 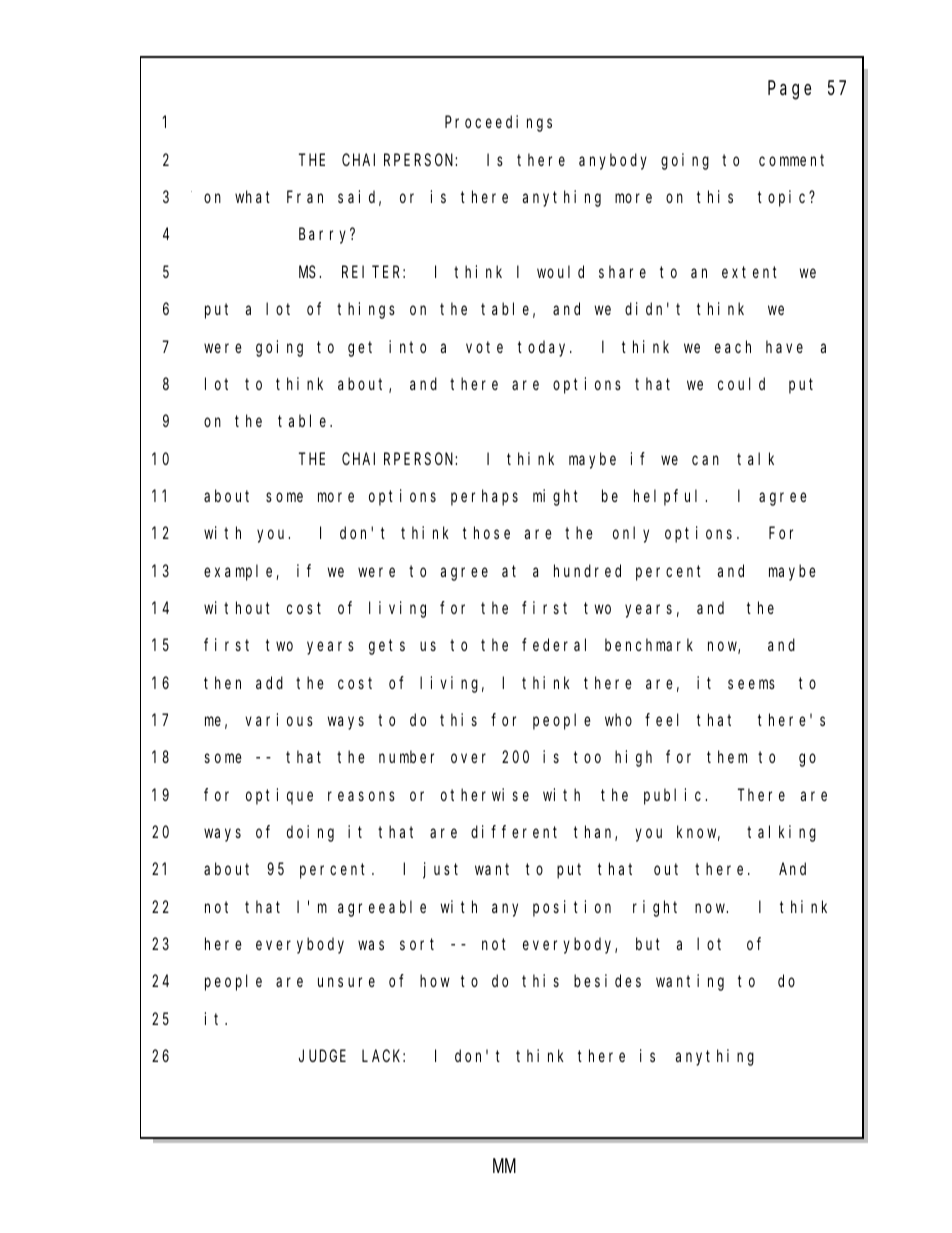 I want to click on example, so click(x=240, y=572).
